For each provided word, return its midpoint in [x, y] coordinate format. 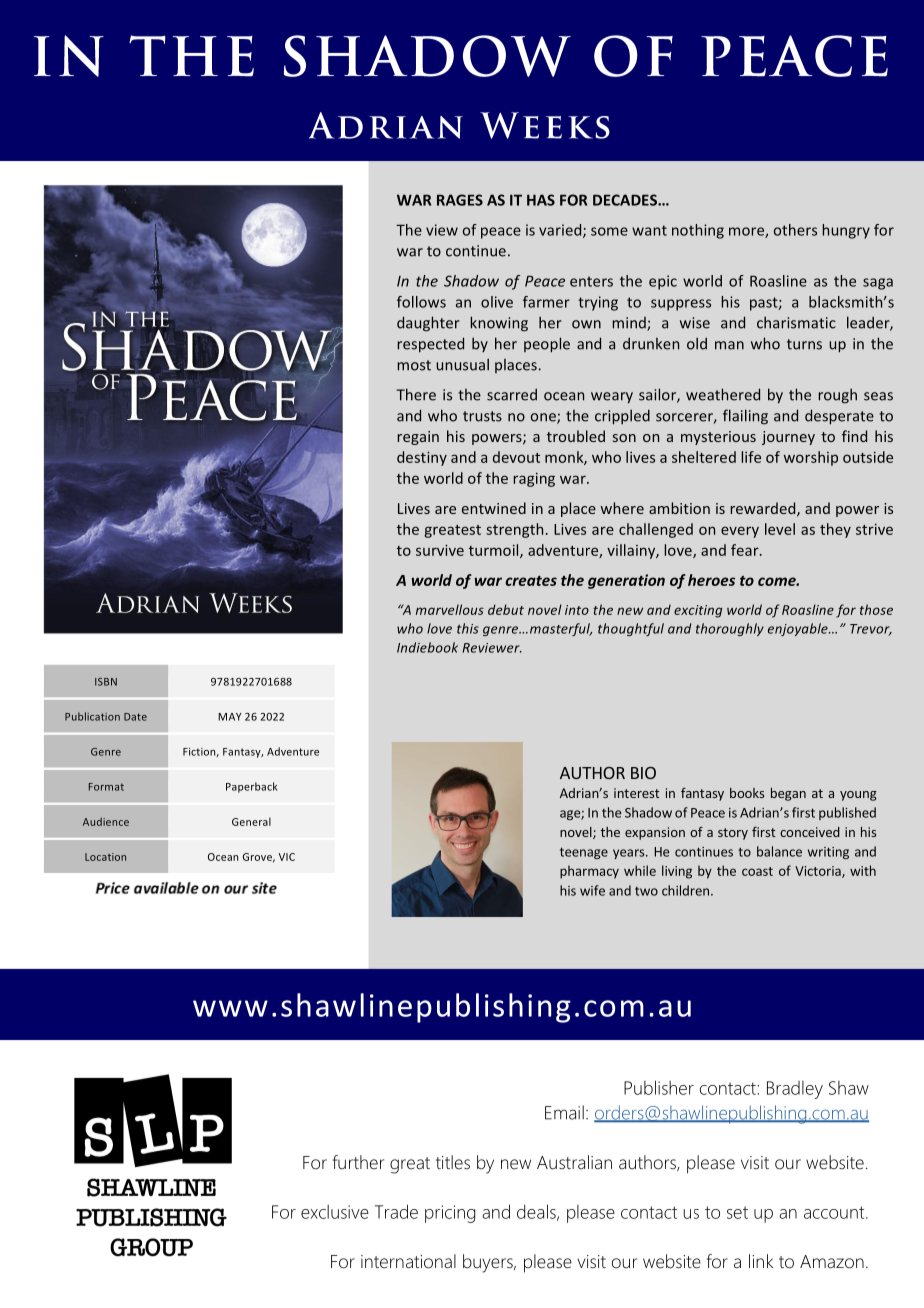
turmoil [495, 551]
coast [757, 871]
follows [421, 302]
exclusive [335, 1212]
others [795, 230]
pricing [450, 1214]
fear [746, 550]
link [761, 1261]
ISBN [106, 682]
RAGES [460, 200]
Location [105, 857]
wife [592, 890]
